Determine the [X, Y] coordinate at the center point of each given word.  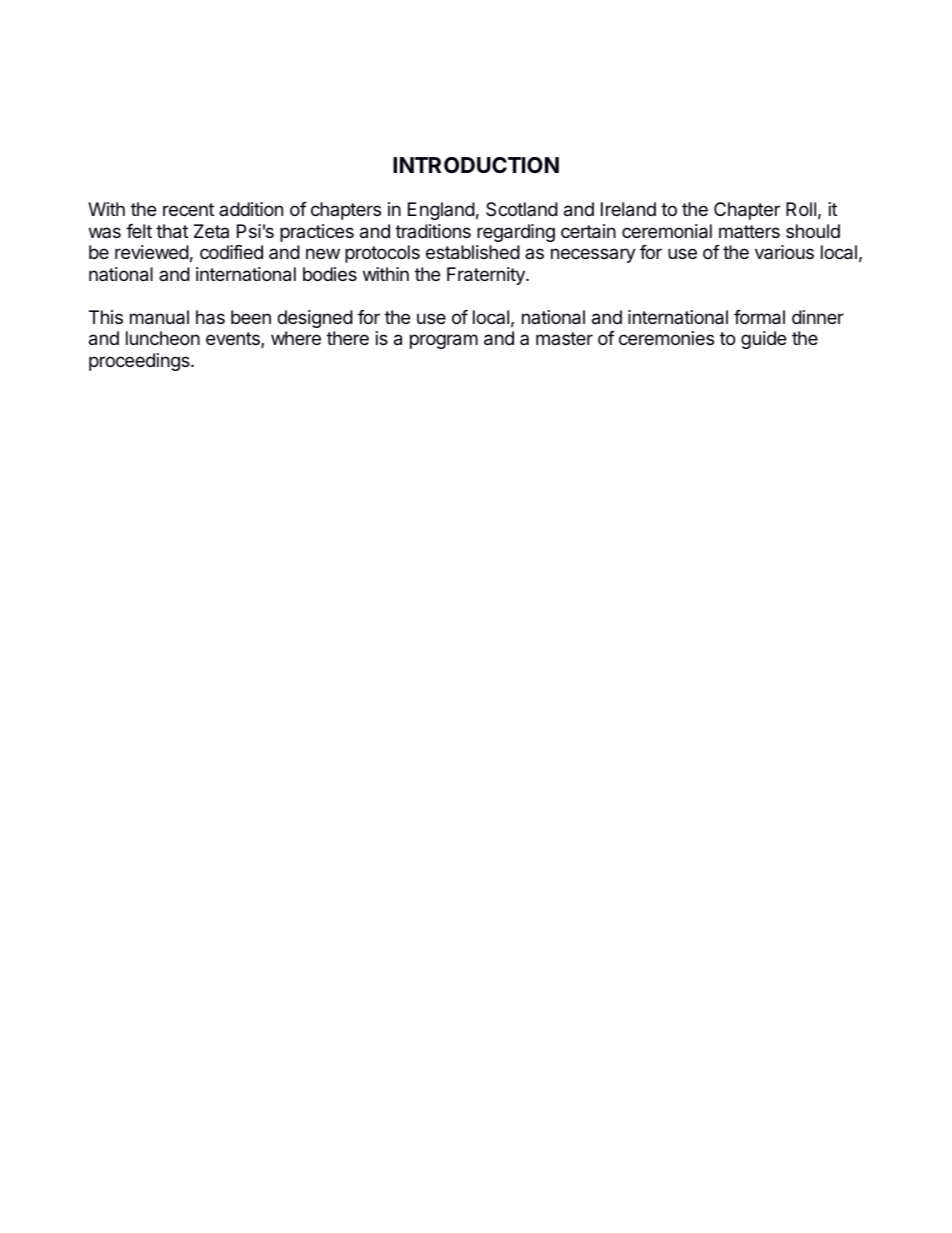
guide [763, 340]
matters [749, 231]
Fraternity [487, 276]
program [444, 341]
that [172, 231]
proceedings [140, 362]
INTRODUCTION [476, 165]
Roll [801, 209]
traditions [433, 231]
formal [759, 317]
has [210, 317]
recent [188, 209]
